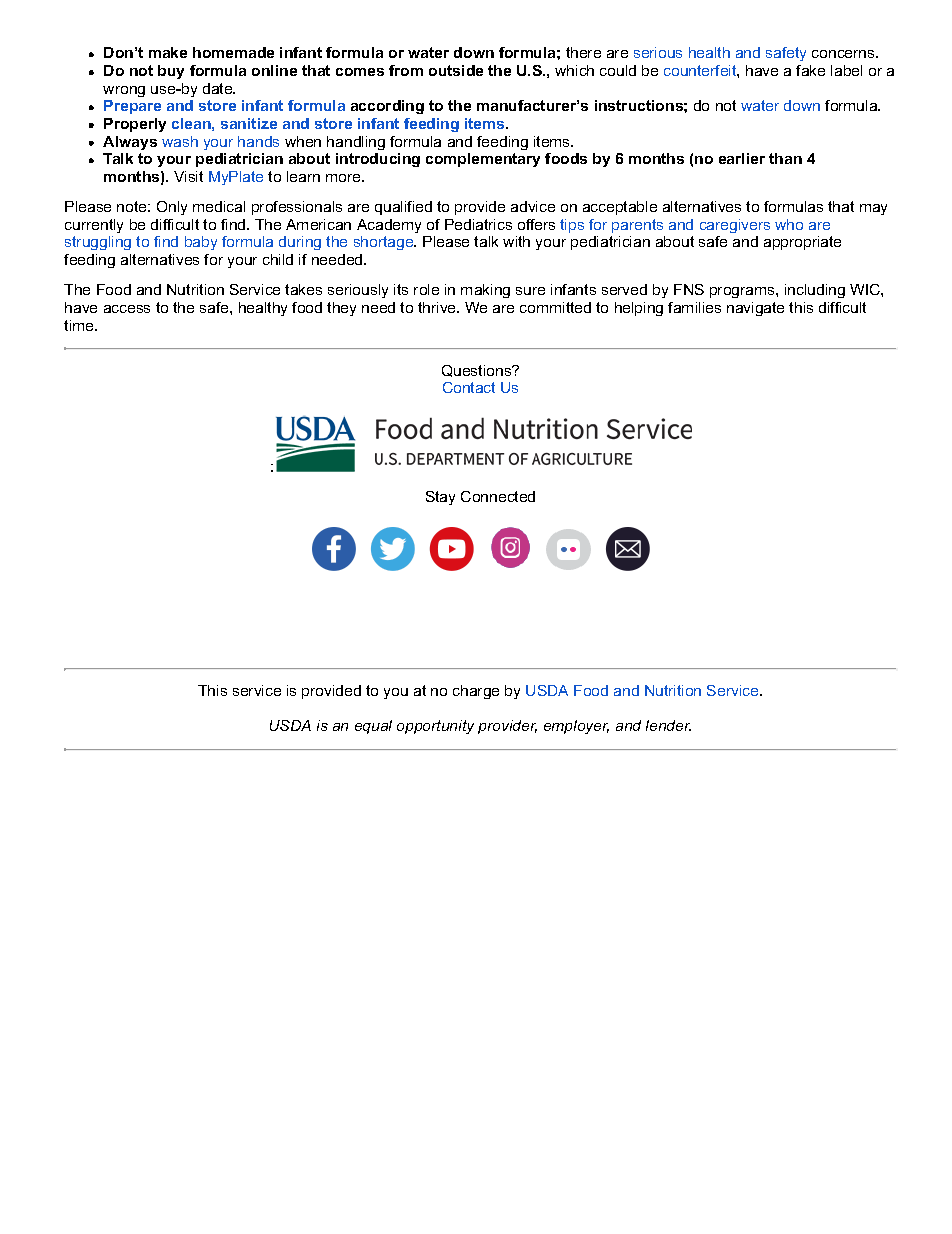  I want to click on programs, so click(743, 292).
